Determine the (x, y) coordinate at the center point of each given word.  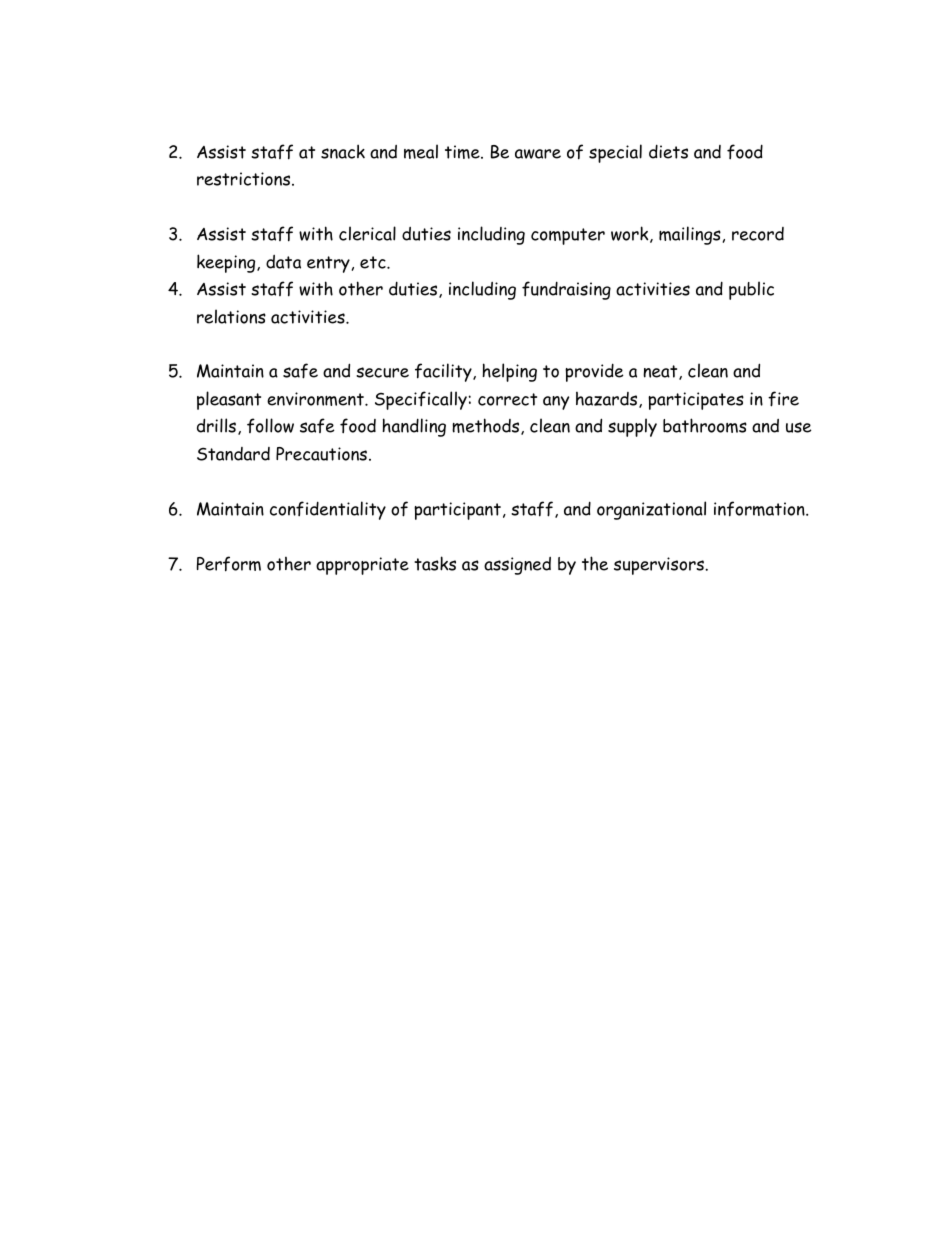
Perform (229, 564)
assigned (517, 566)
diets (668, 151)
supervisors (660, 566)
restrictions (245, 179)
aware (538, 154)
